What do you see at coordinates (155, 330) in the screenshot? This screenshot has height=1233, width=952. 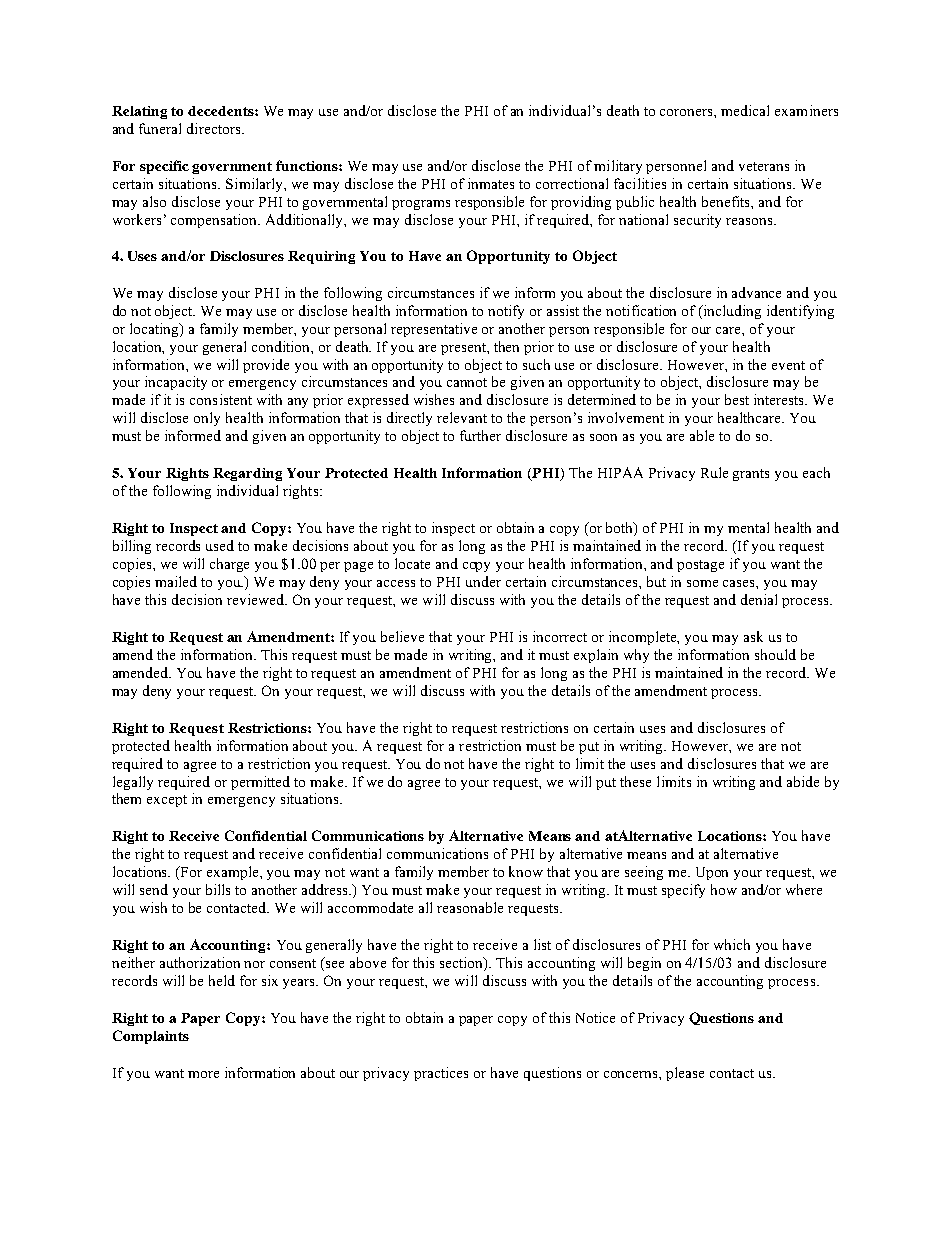 I see `locating` at bounding box center [155, 330].
